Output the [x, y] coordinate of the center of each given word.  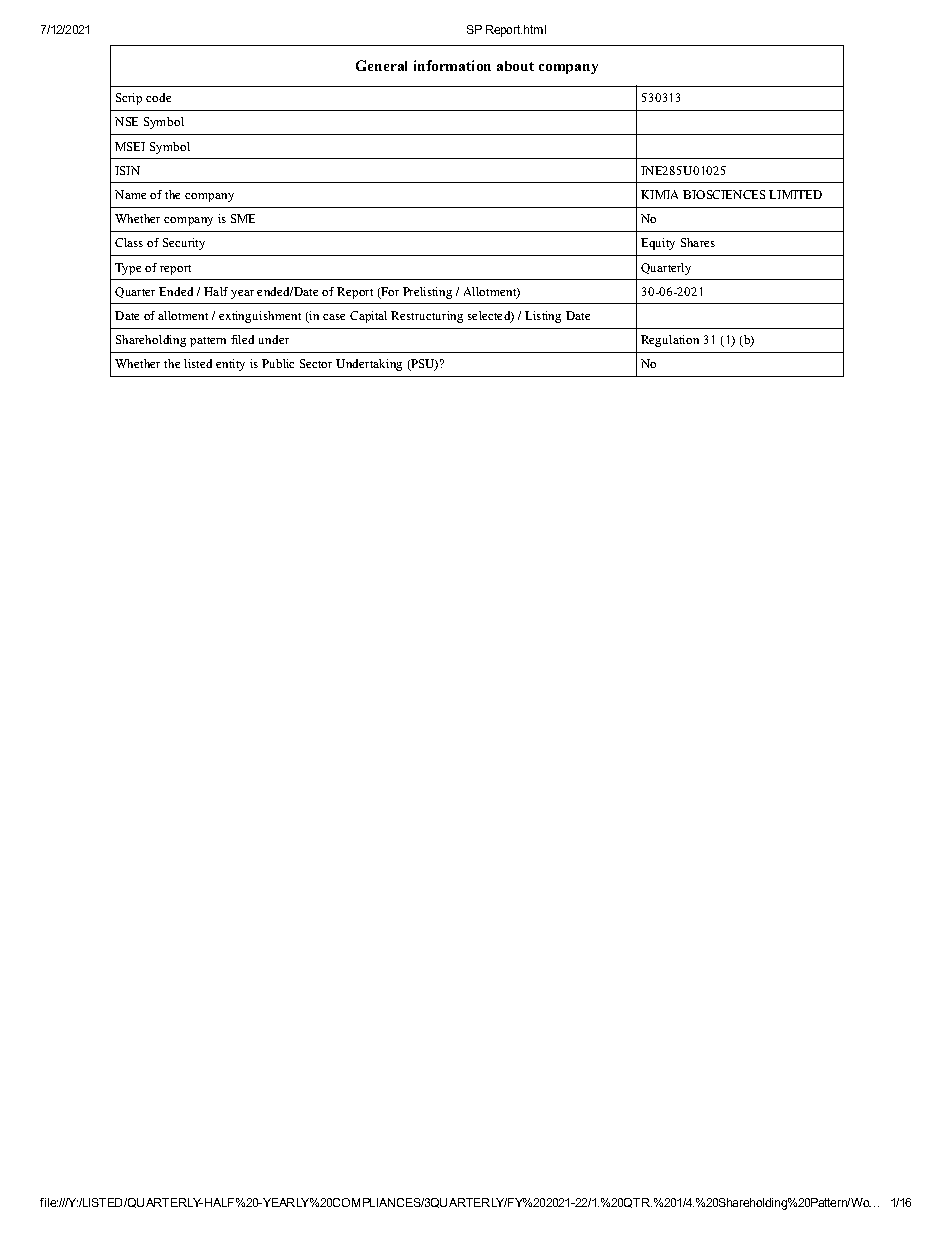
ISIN [127, 170]
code [158, 97]
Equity [658, 244]
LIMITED [795, 194]
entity [230, 365]
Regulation [670, 341]
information [452, 65]
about [515, 66]
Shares [698, 242]
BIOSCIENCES [724, 194]
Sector [316, 363]
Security [184, 244]
